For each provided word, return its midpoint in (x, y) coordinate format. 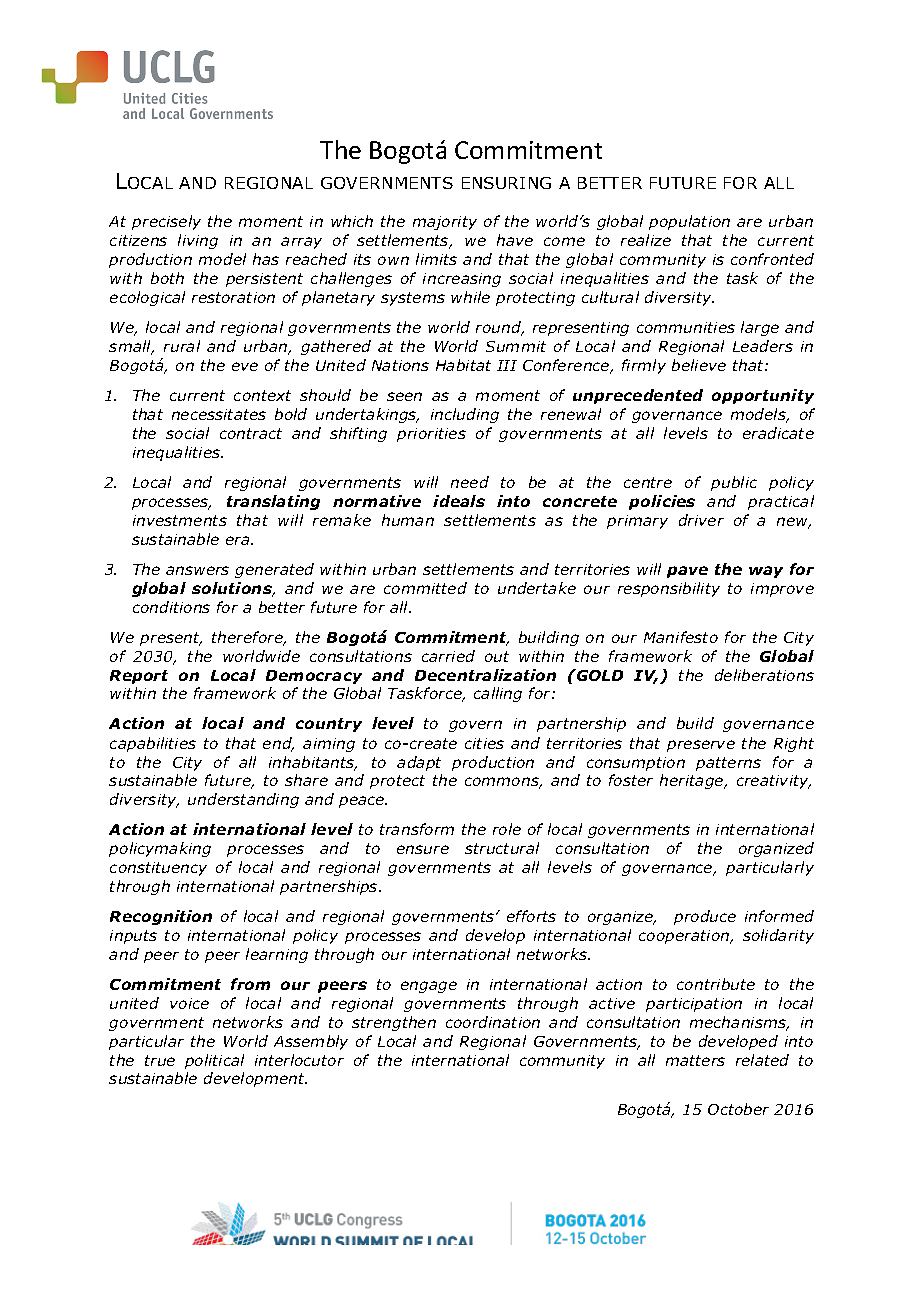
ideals (459, 501)
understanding (243, 800)
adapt (419, 763)
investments (180, 520)
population (689, 222)
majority (445, 223)
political (214, 1061)
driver (701, 520)
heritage (693, 781)
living (198, 241)
